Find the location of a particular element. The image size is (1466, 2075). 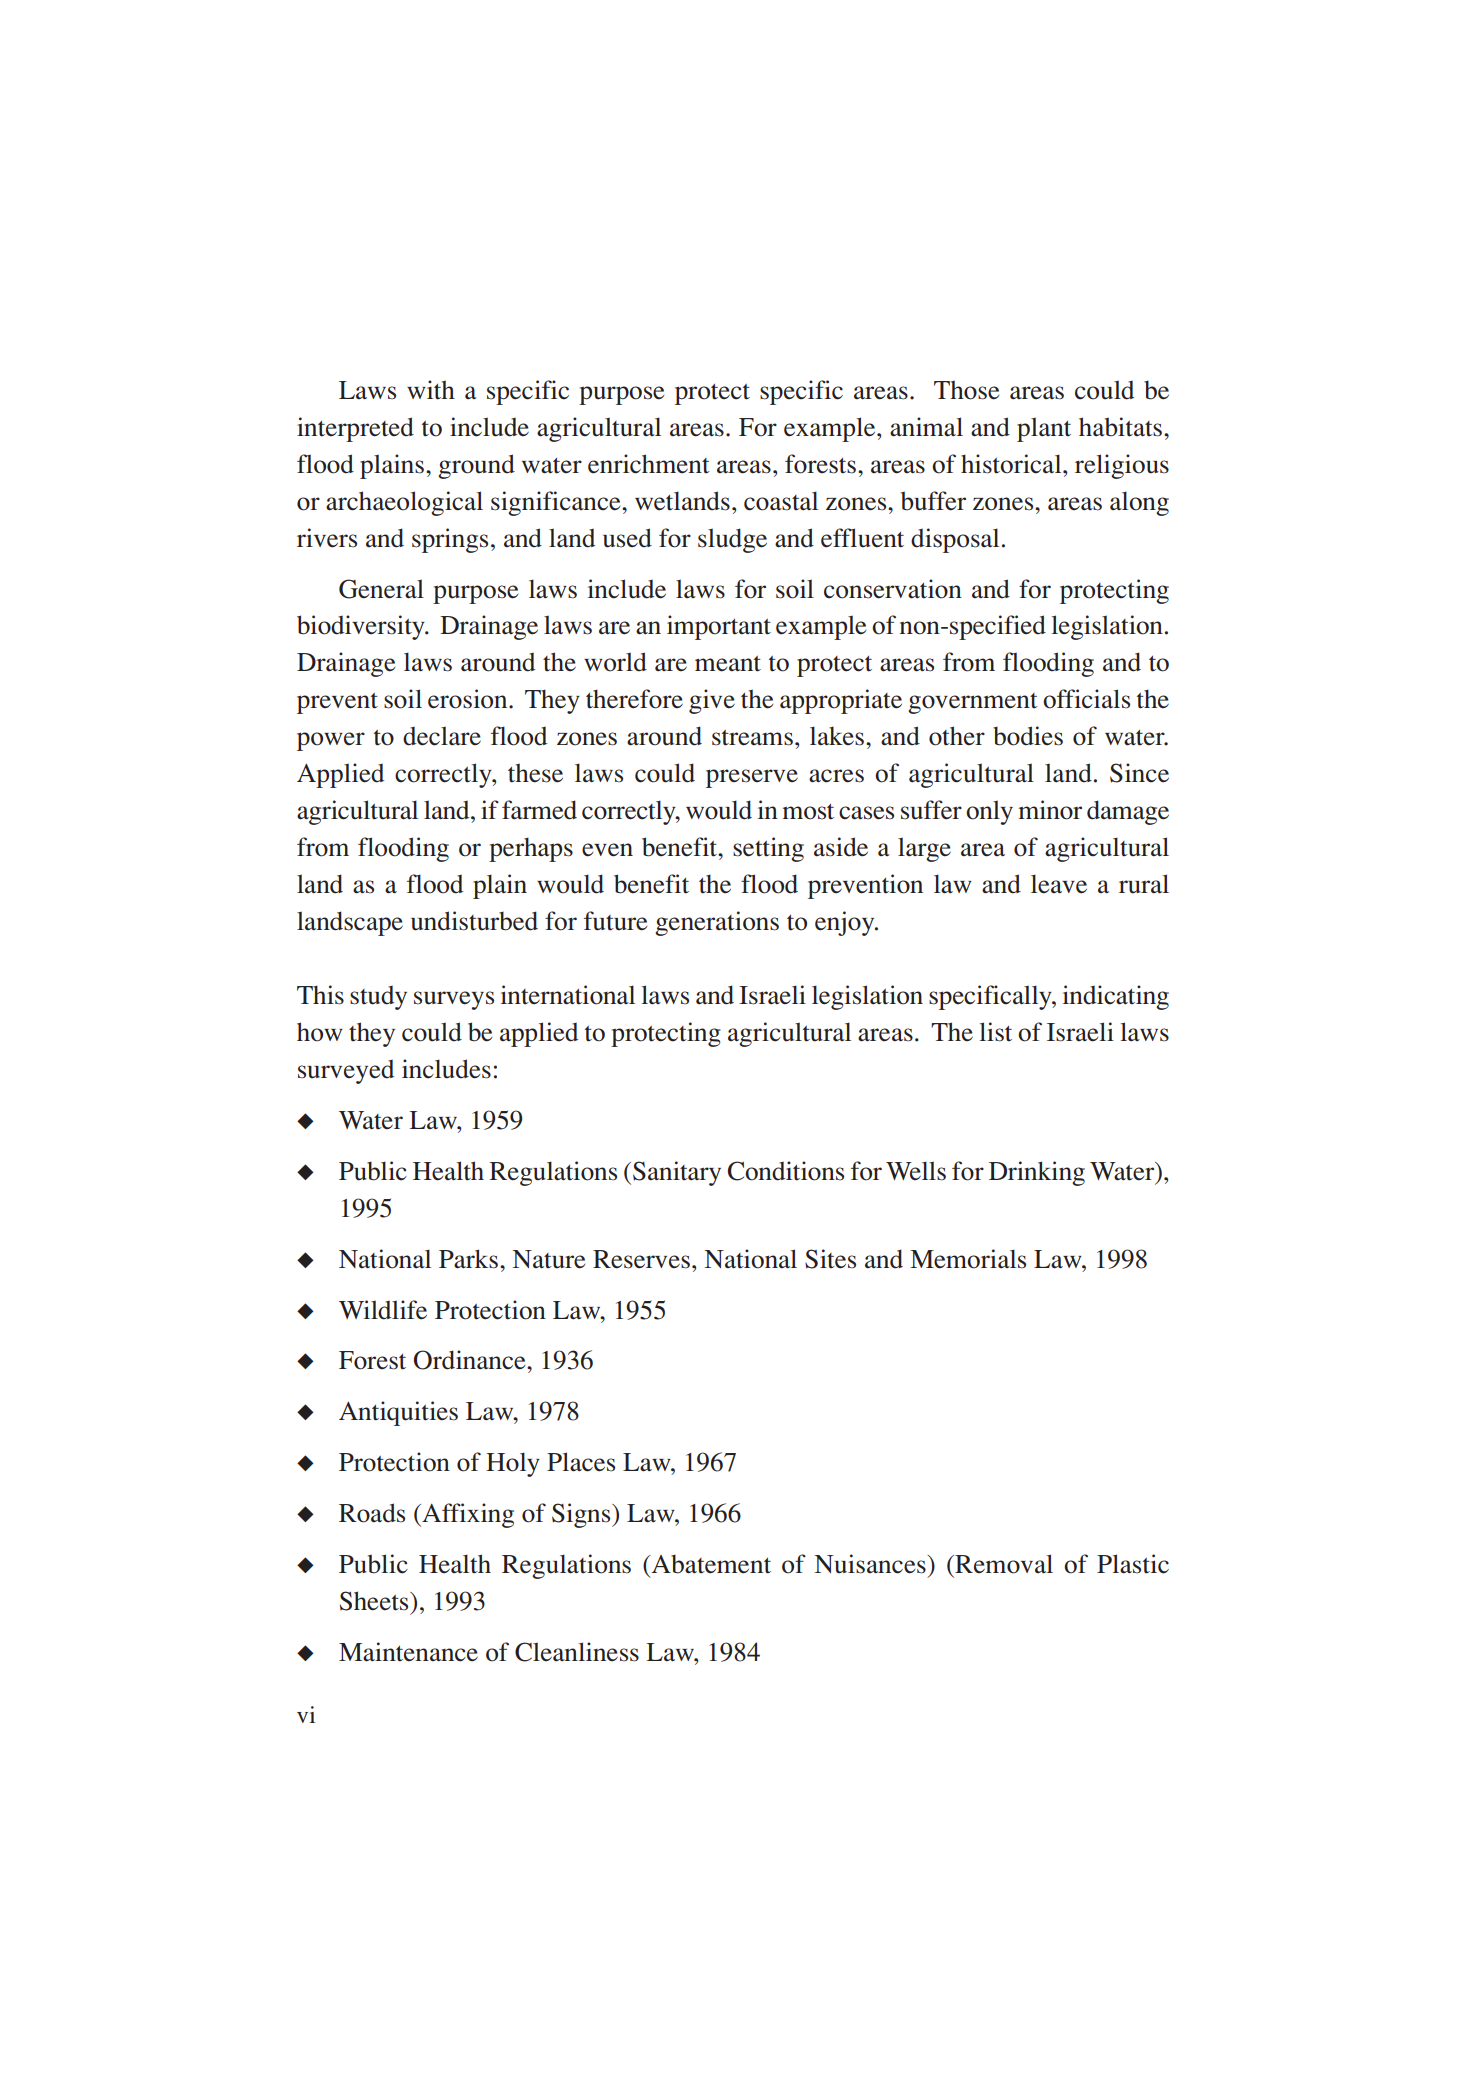

enrichment is located at coordinates (649, 464).
